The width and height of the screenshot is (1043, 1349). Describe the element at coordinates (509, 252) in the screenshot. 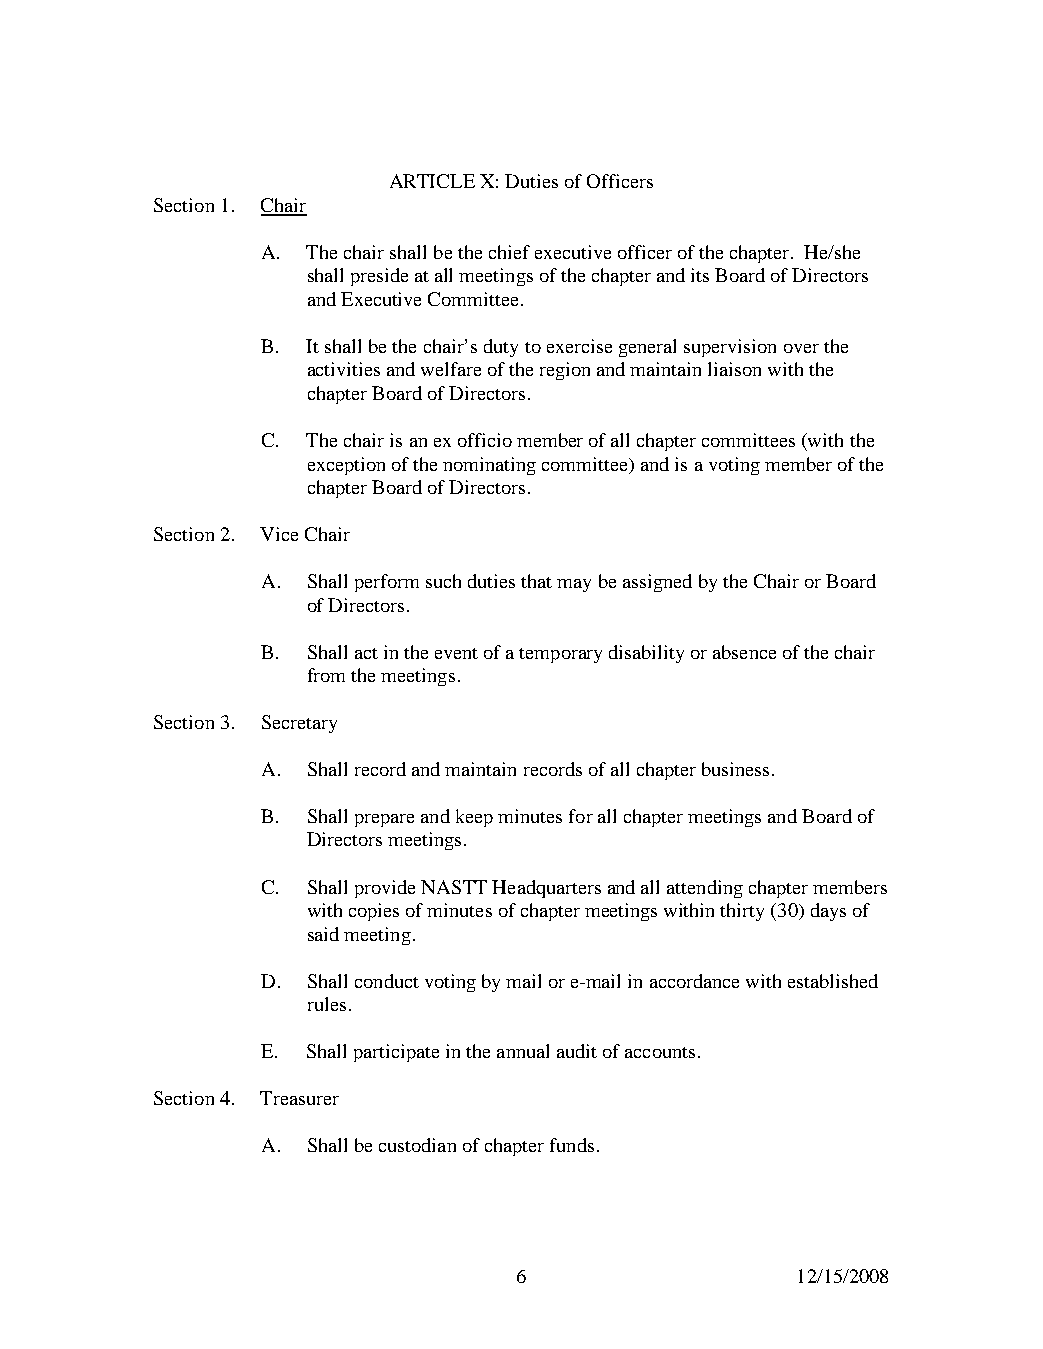

I see `chief` at that location.
